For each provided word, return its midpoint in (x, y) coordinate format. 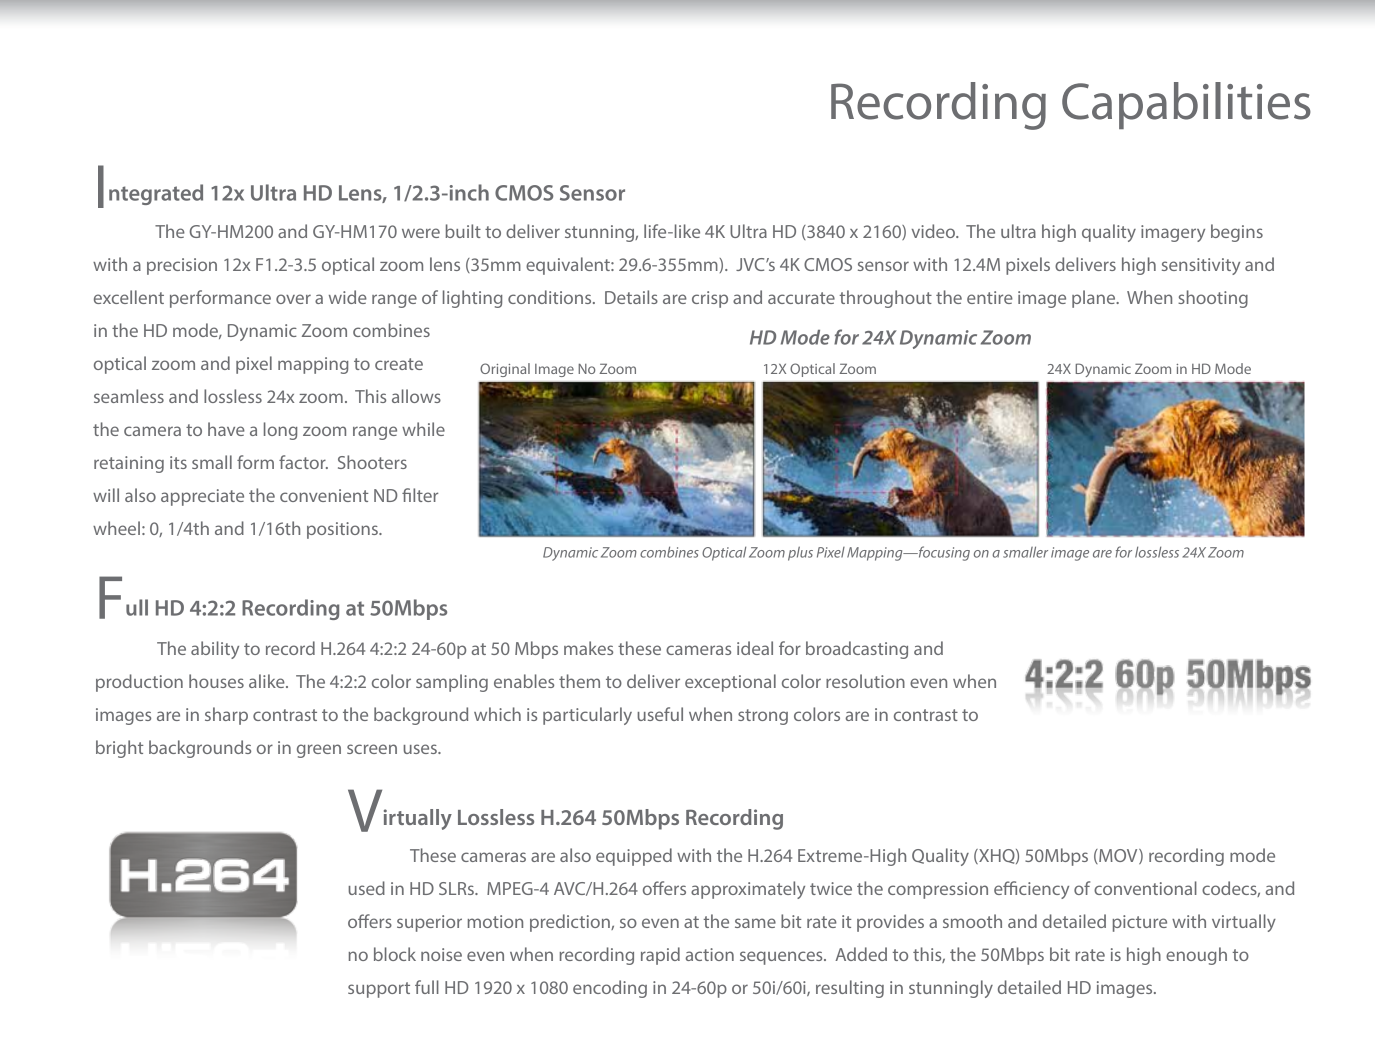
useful (660, 714)
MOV (1118, 856)
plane (1095, 299)
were (421, 233)
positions (343, 530)
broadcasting (857, 650)
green (319, 751)
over (293, 299)
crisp (710, 299)
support (379, 990)
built (463, 231)
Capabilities (1186, 105)
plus (800, 553)
